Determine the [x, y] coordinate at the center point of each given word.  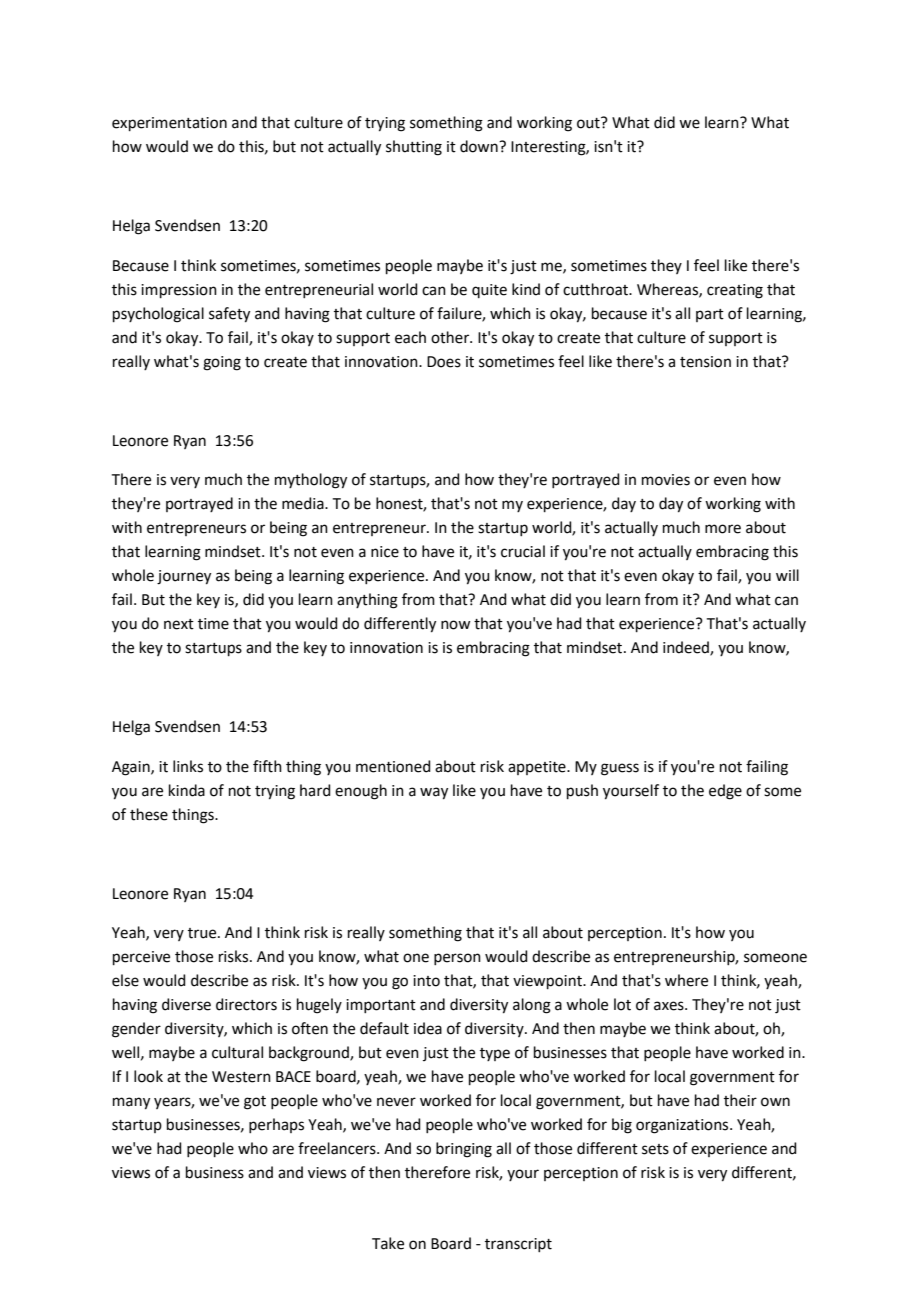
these [149, 814]
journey [184, 577]
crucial [523, 551]
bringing [464, 1150]
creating [735, 291]
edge [725, 792]
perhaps [276, 1125]
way [434, 793]
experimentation [169, 124]
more [723, 529]
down [480, 146]
